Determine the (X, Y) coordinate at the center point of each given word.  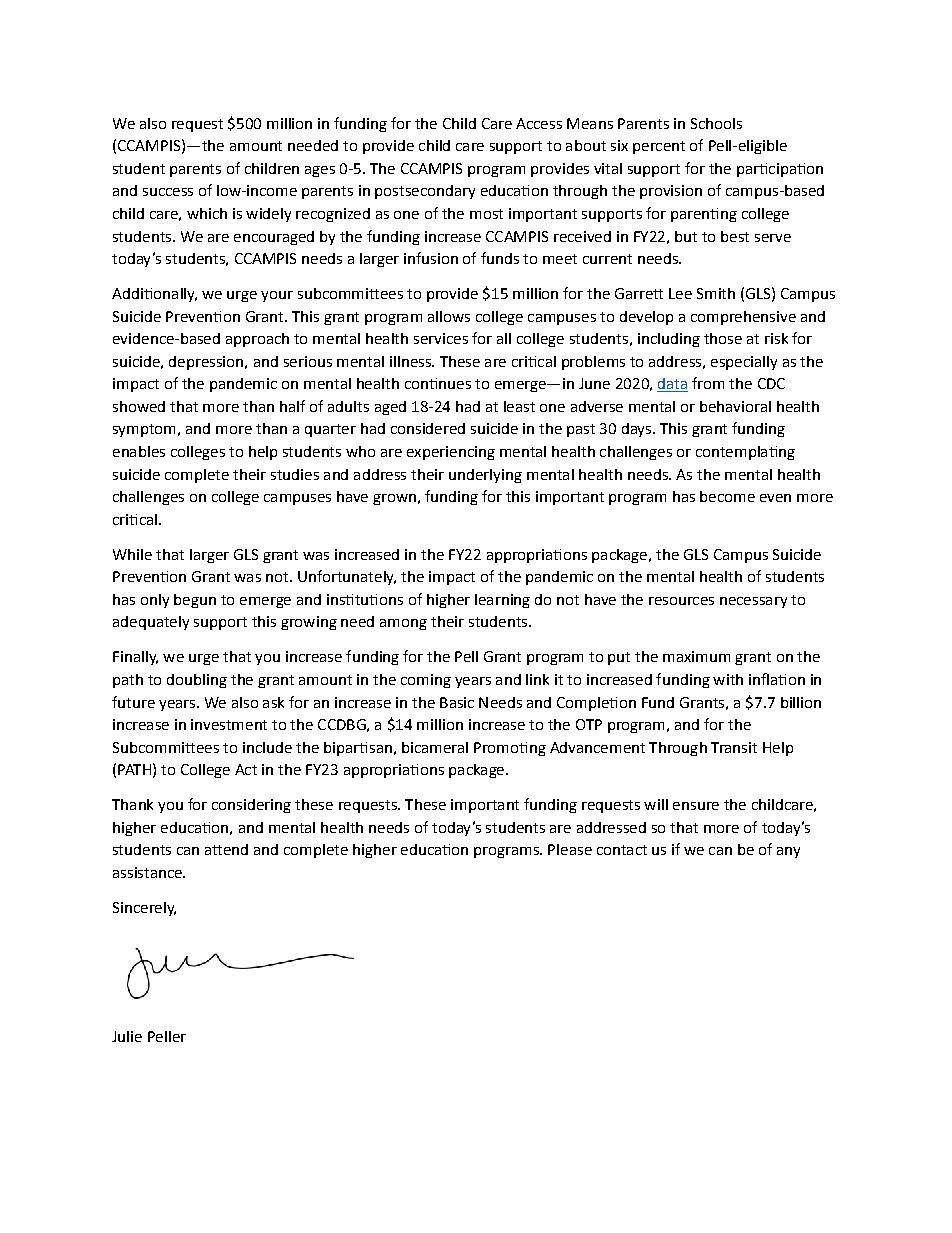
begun (195, 601)
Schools (716, 123)
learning (502, 601)
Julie (127, 1036)
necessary (753, 602)
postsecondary (425, 192)
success (168, 192)
